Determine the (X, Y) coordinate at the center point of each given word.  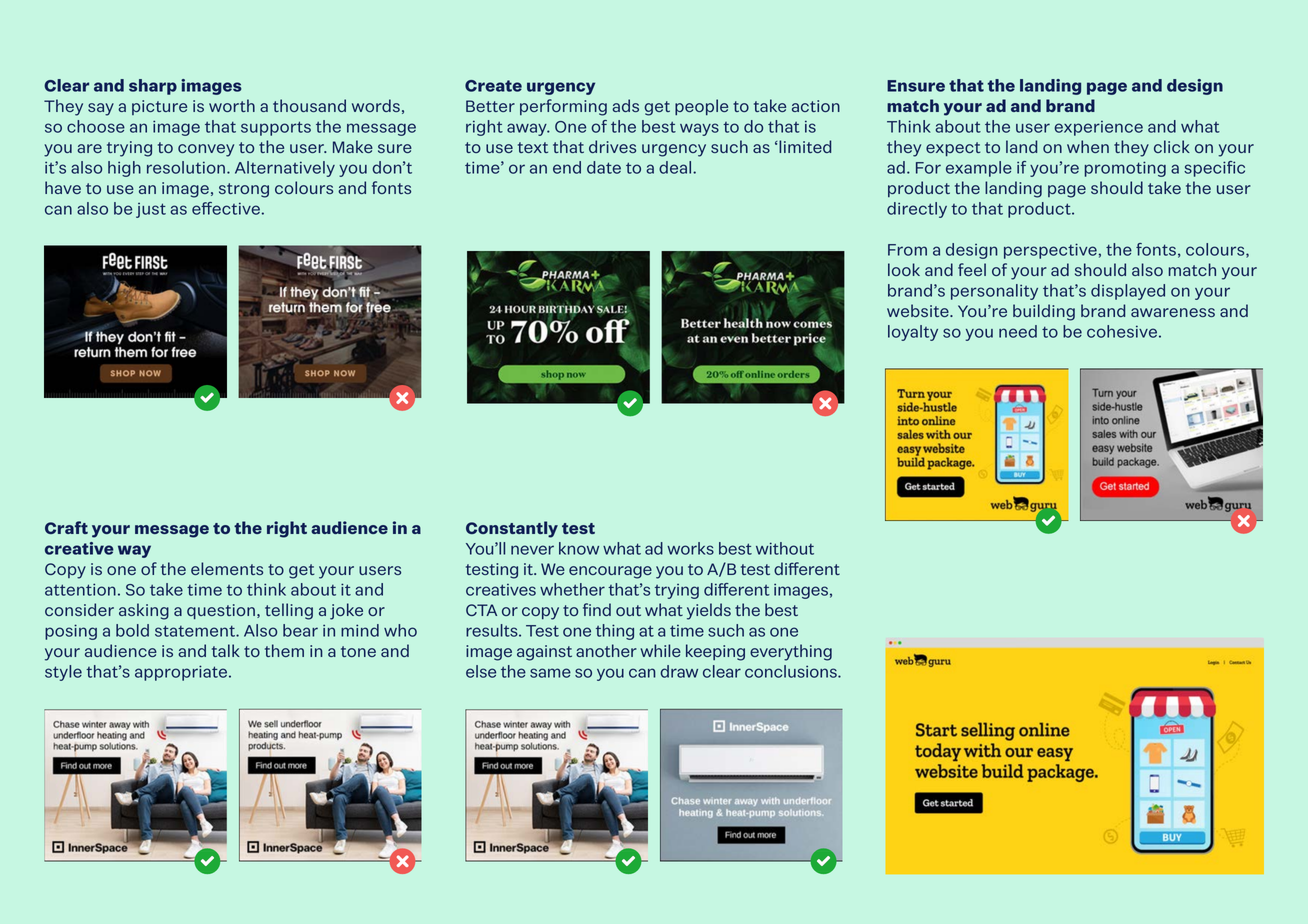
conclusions (792, 671)
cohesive (1122, 331)
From (907, 250)
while (660, 650)
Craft (66, 527)
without (785, 548)
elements (227, 568)
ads (625, 105)
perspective (1050, 251)
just (151, 210)
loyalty (913, 333)
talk (226, 650)
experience (1098, 128)
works (690, 548)
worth (232, 105)
